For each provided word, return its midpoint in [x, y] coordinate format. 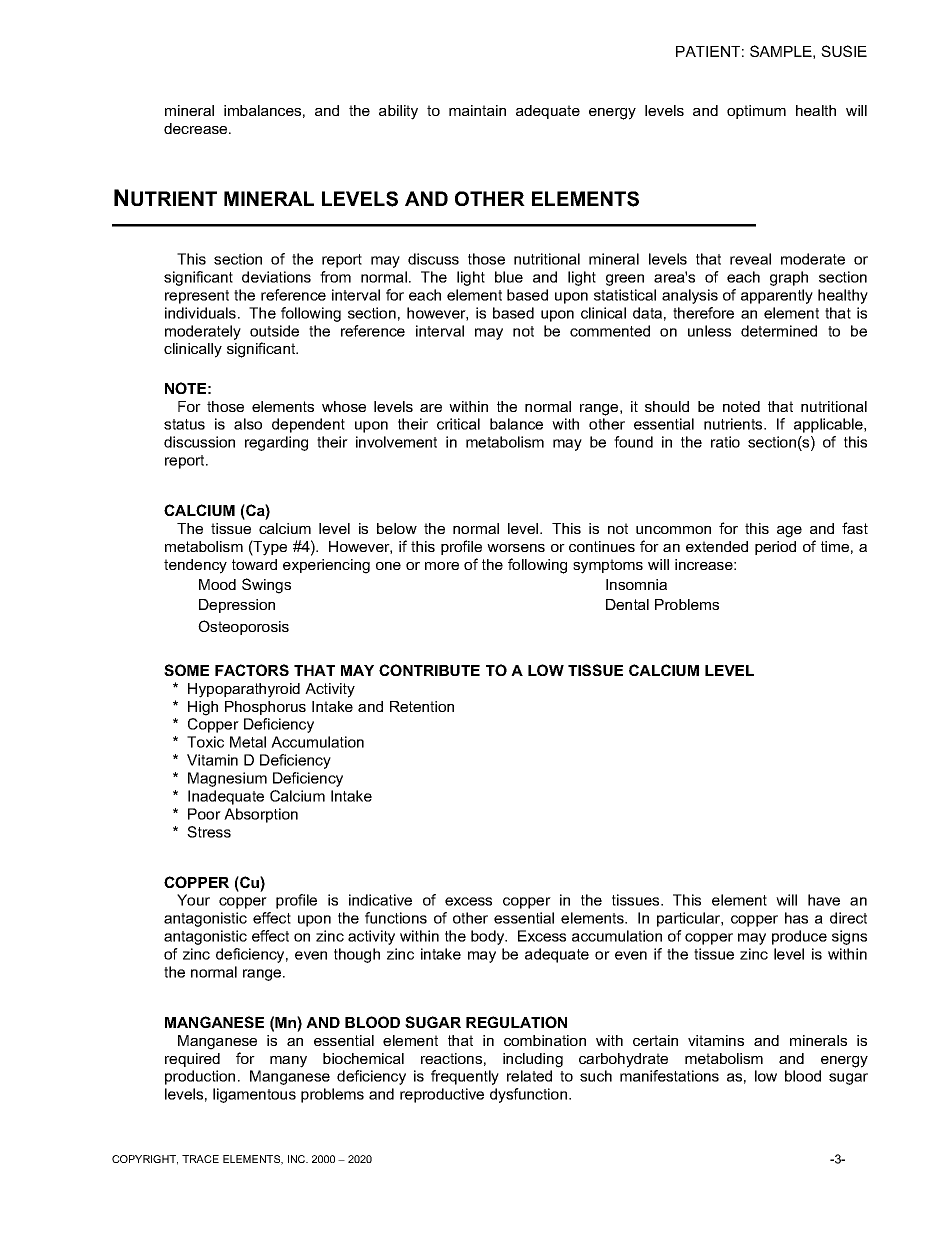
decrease [197, 128]
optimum [756, 112]
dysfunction [530, 1095]
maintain [477, 110]
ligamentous [254, 1095]
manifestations [669, 1076]
